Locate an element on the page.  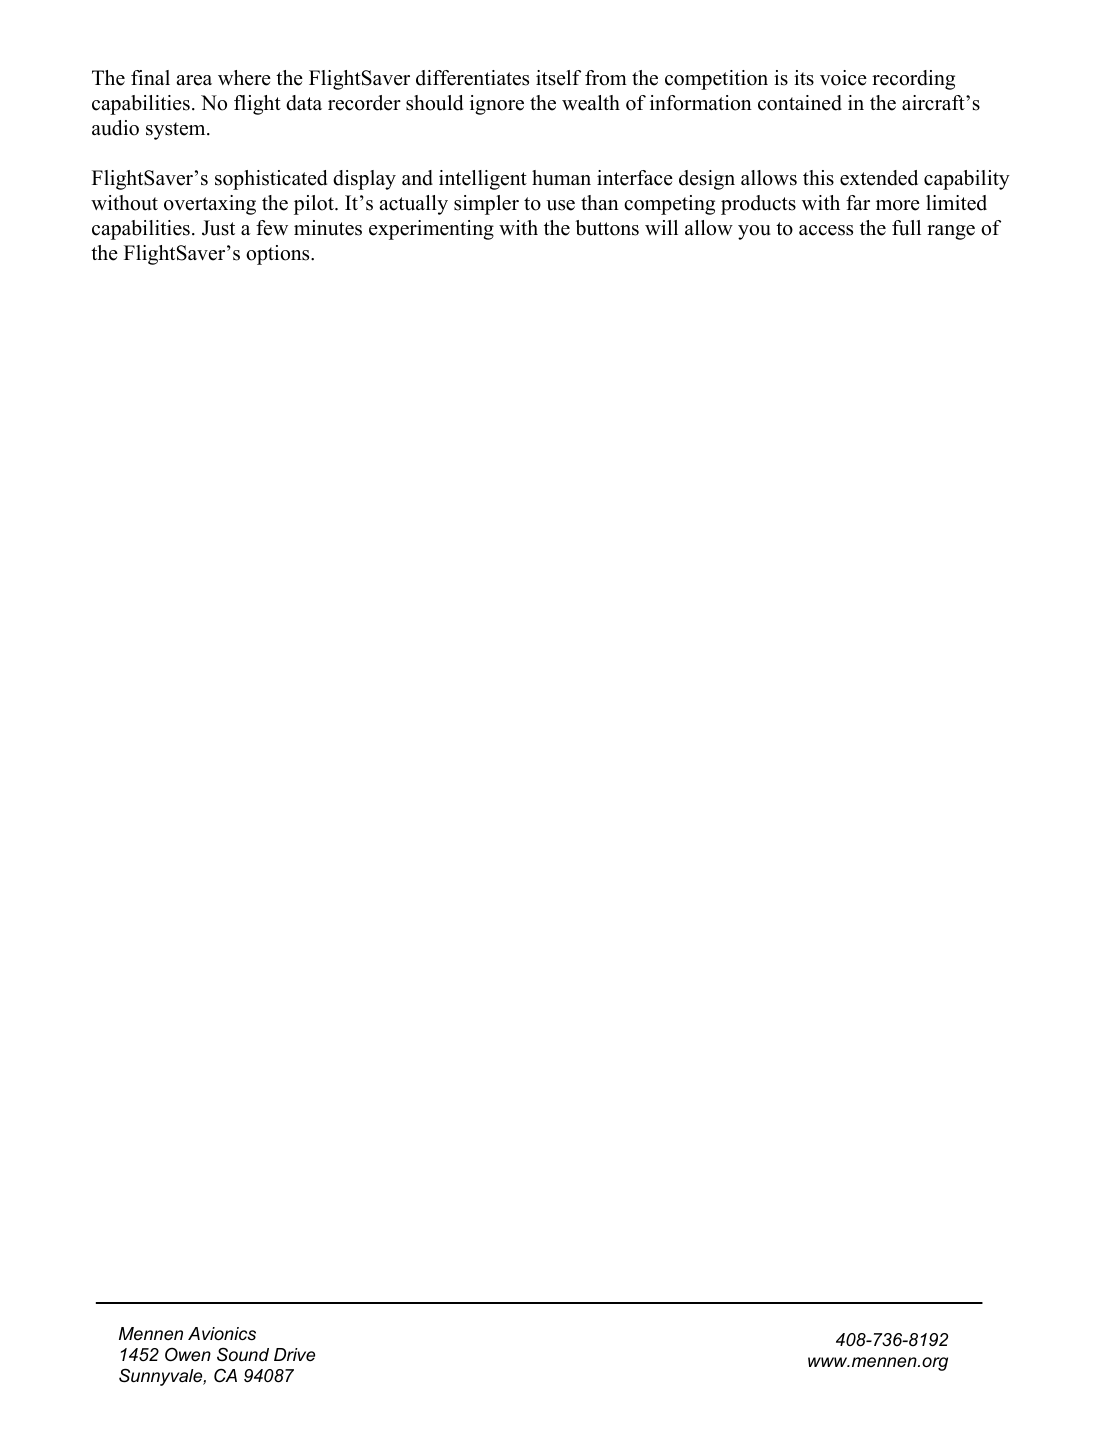
Just is located at coordinates (218, 228).
